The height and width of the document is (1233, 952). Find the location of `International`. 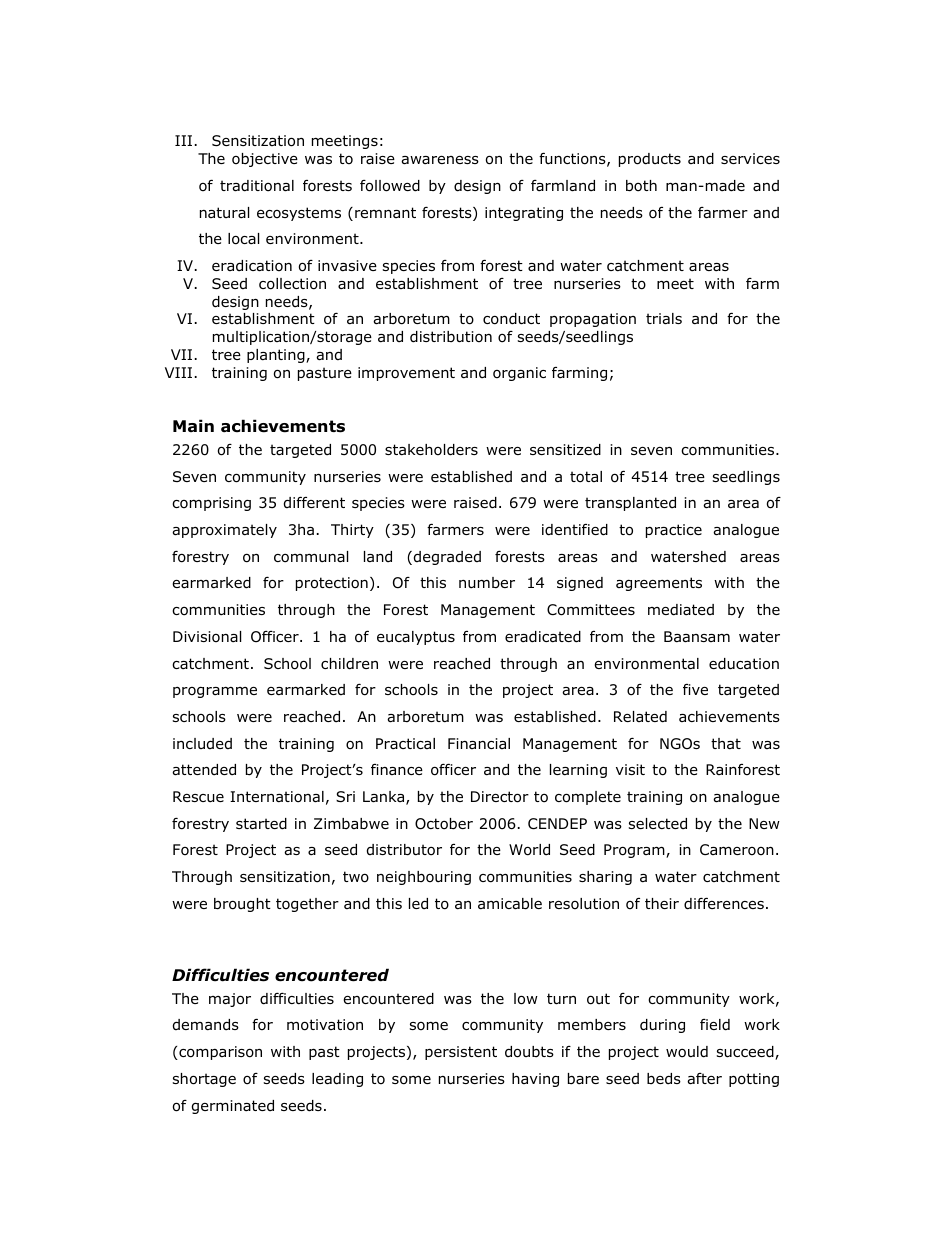

International is located at coordinates (277, 797).
